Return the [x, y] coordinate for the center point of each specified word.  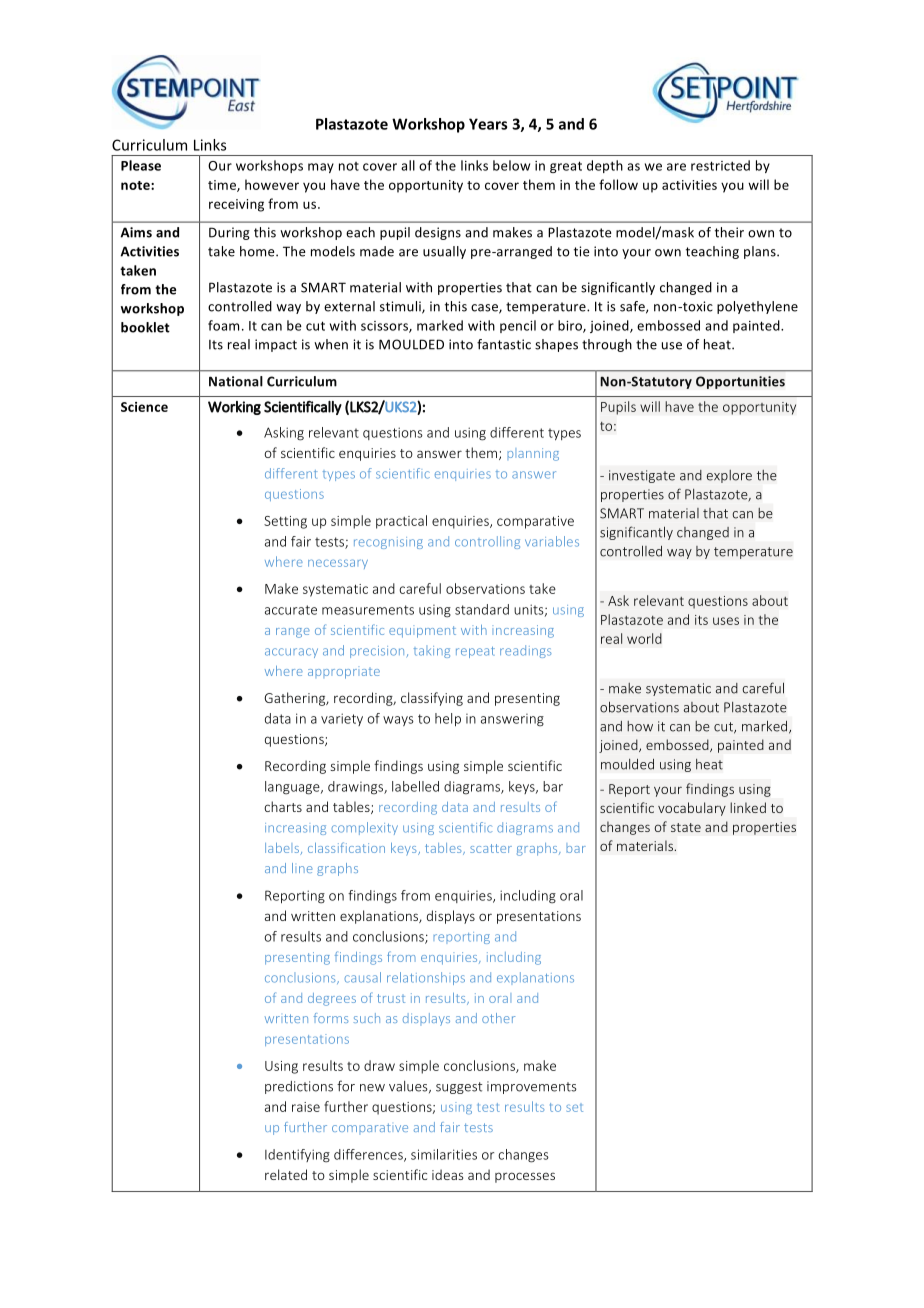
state [686, 827]
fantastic [504, 344]
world [644, 638]
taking [432, 651]
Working [234, 408]
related [286, 1174]
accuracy [291, 653]
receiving [236, 205]
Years [488, 124]
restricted [720, 165]
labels [283, 849]
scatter [491, 848]
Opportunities [740, 382]
